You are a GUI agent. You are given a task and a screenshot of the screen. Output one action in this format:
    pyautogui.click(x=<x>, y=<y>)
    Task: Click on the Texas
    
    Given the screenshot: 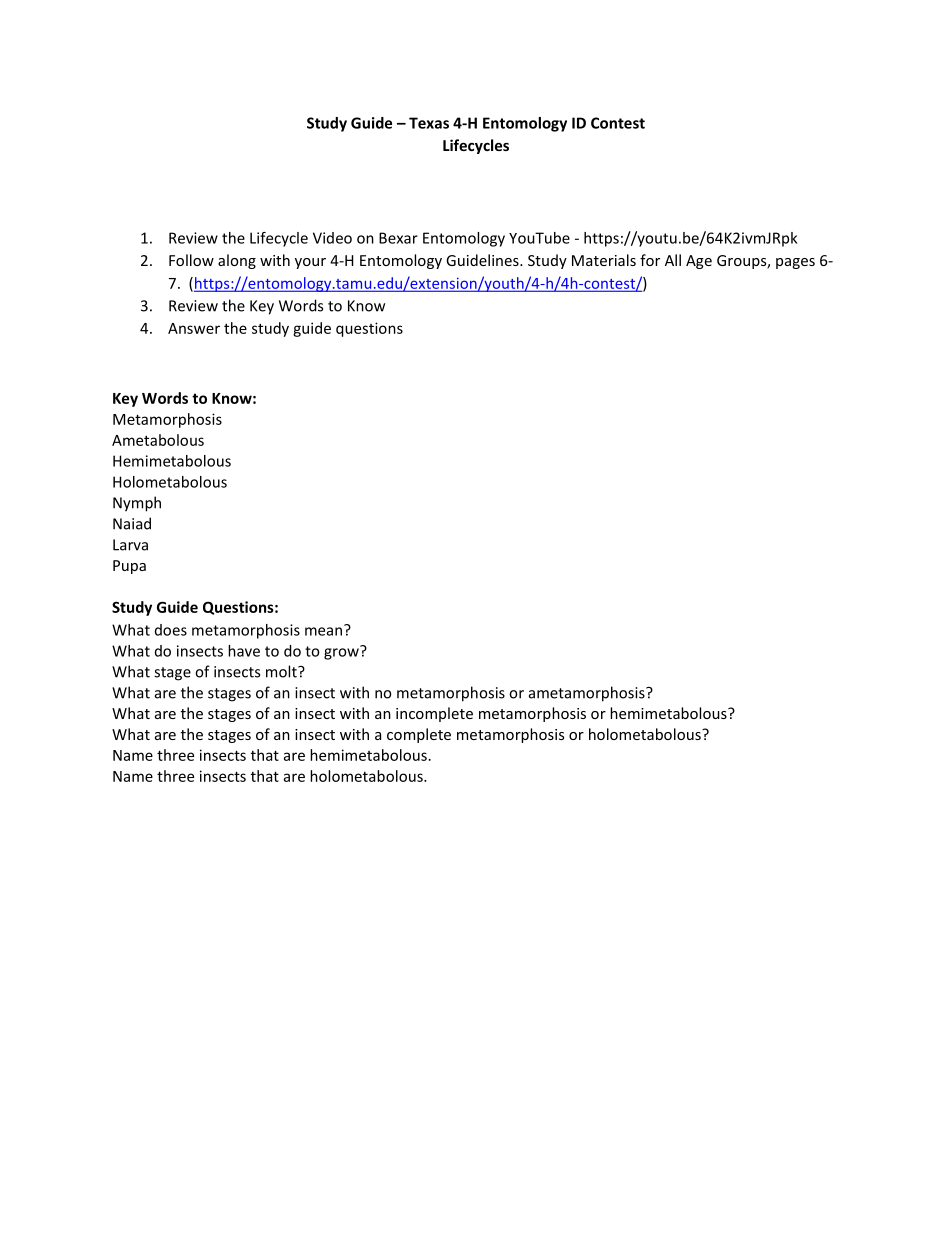 What is the action you would take?
    pyautogui.click(x=429, y=123)
